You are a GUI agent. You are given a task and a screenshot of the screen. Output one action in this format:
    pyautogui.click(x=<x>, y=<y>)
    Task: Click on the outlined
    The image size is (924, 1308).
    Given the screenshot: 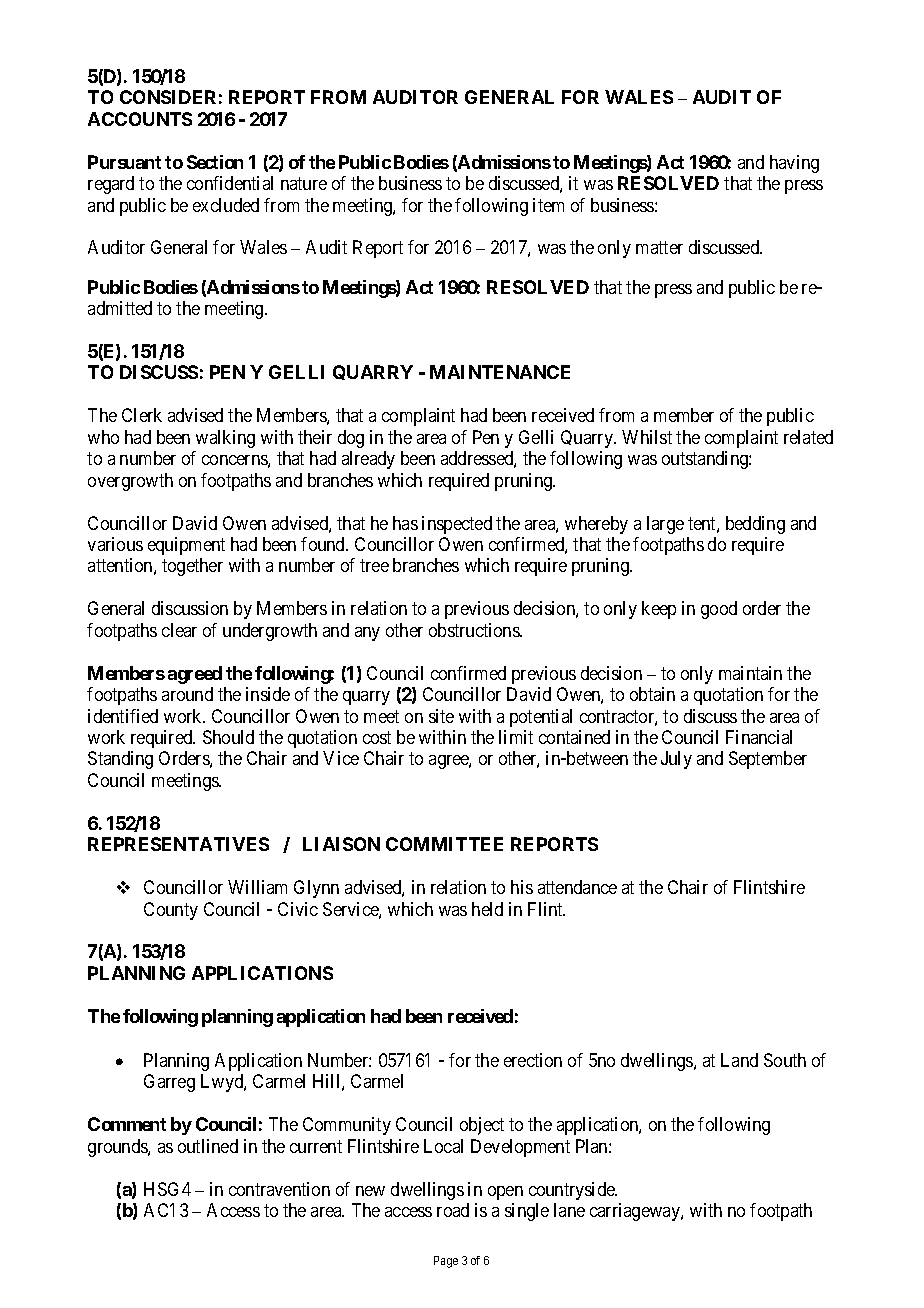 What is the action you would take?
    pyautogui.click(x=208, y=1146)
